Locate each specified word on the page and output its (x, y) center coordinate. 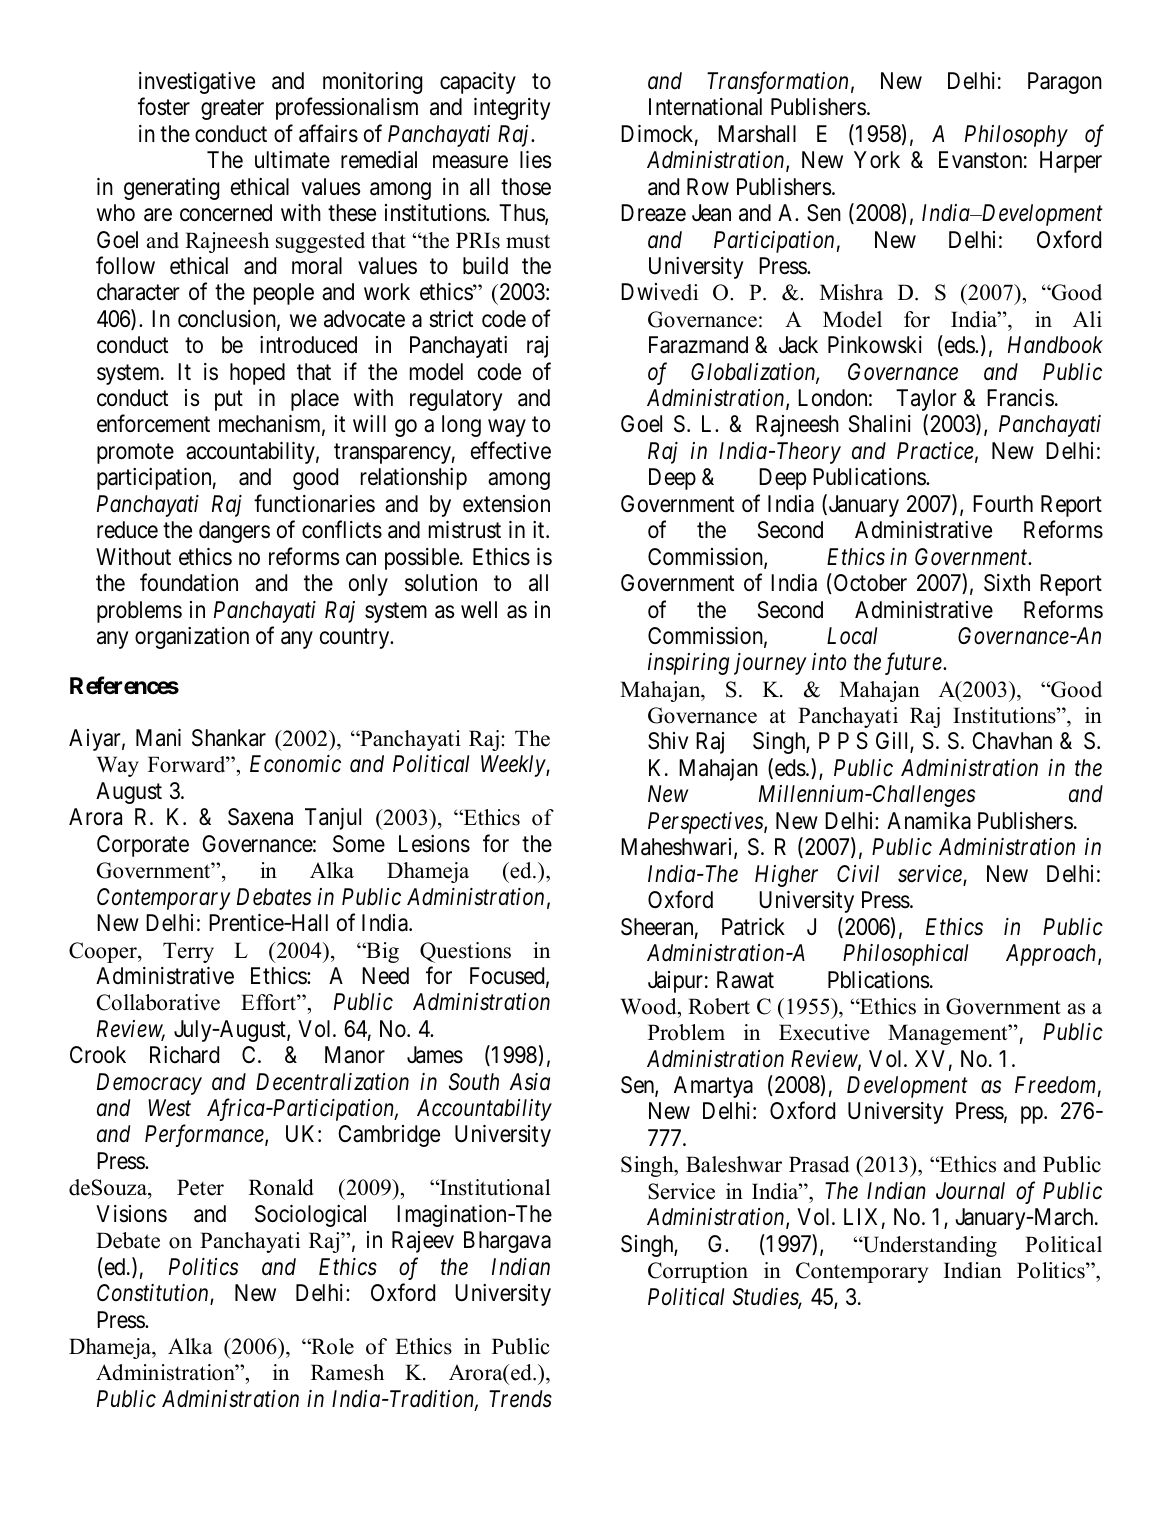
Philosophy (1016, 136)
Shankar (229, 738)
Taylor (926, 400)
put (229, 401)
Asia (530, 1082)
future (914, 664)
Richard (184, 1055)
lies (536, 160)
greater (232, 110)
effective (511, 450)
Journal (970, 1191)
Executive (824, 1032)
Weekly (514, 766)
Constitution (154, 1294)
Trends (520, 1399)
